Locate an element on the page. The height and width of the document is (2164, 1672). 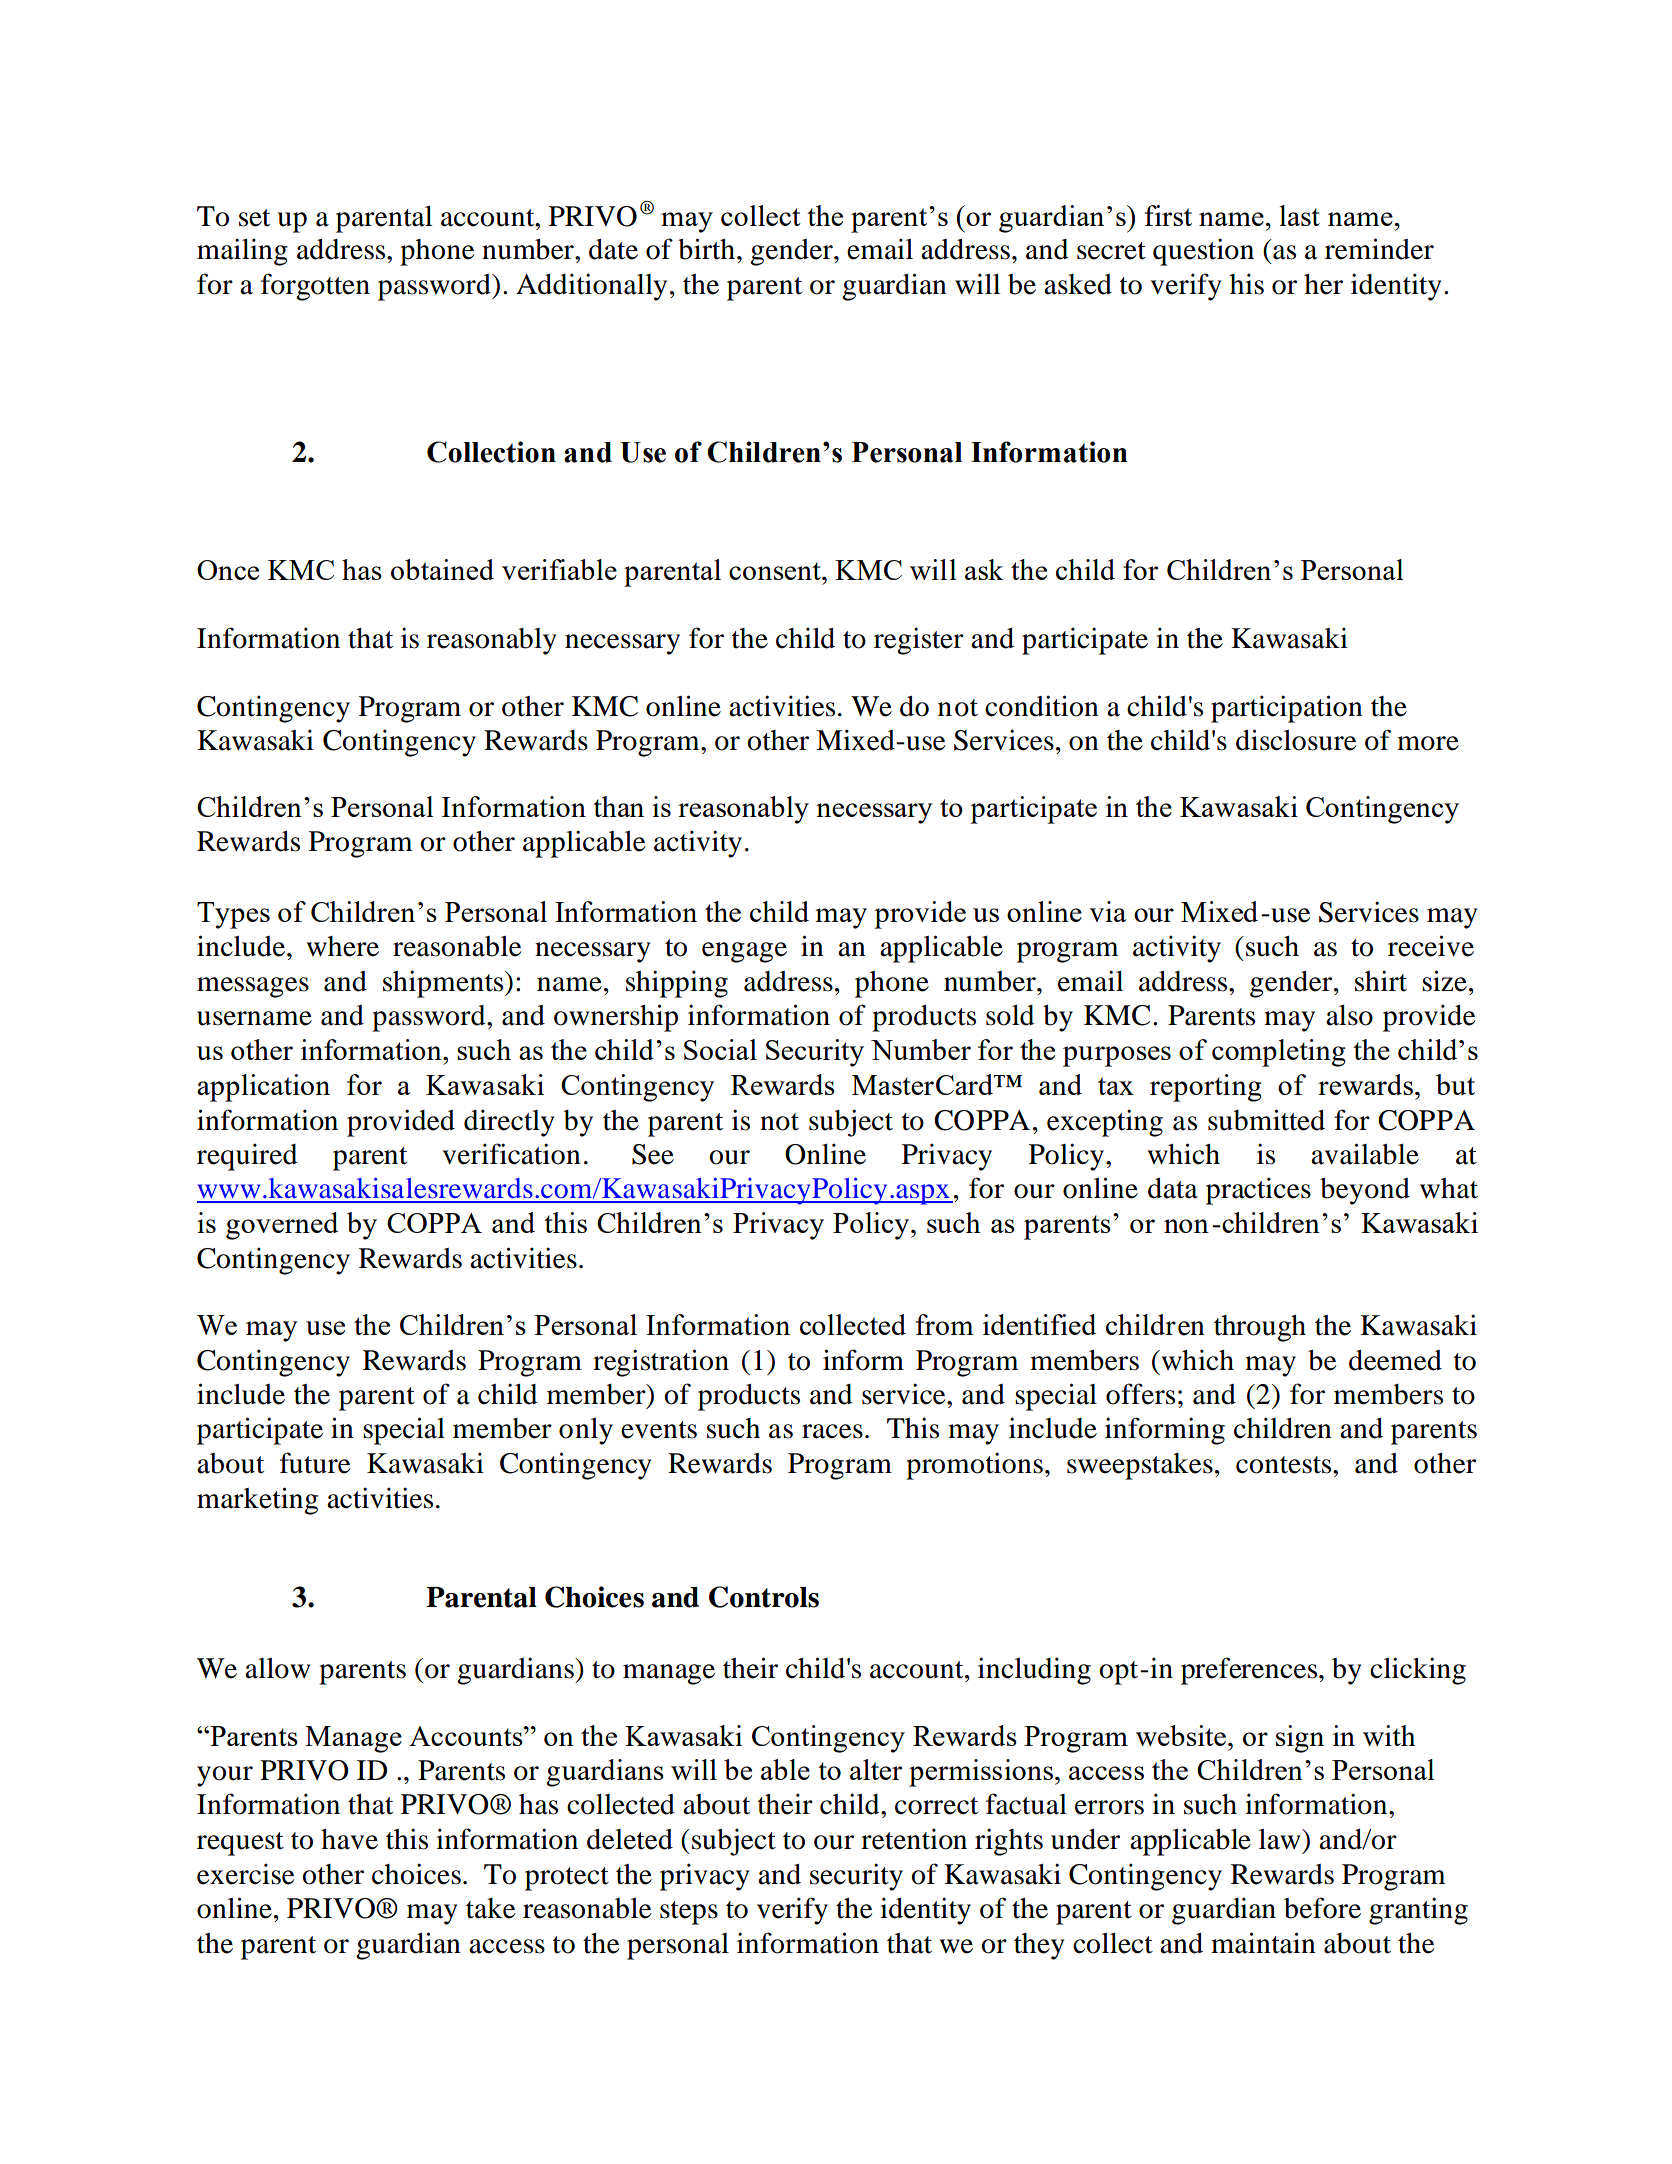
marketing is located at coordinates (257, 1501).
